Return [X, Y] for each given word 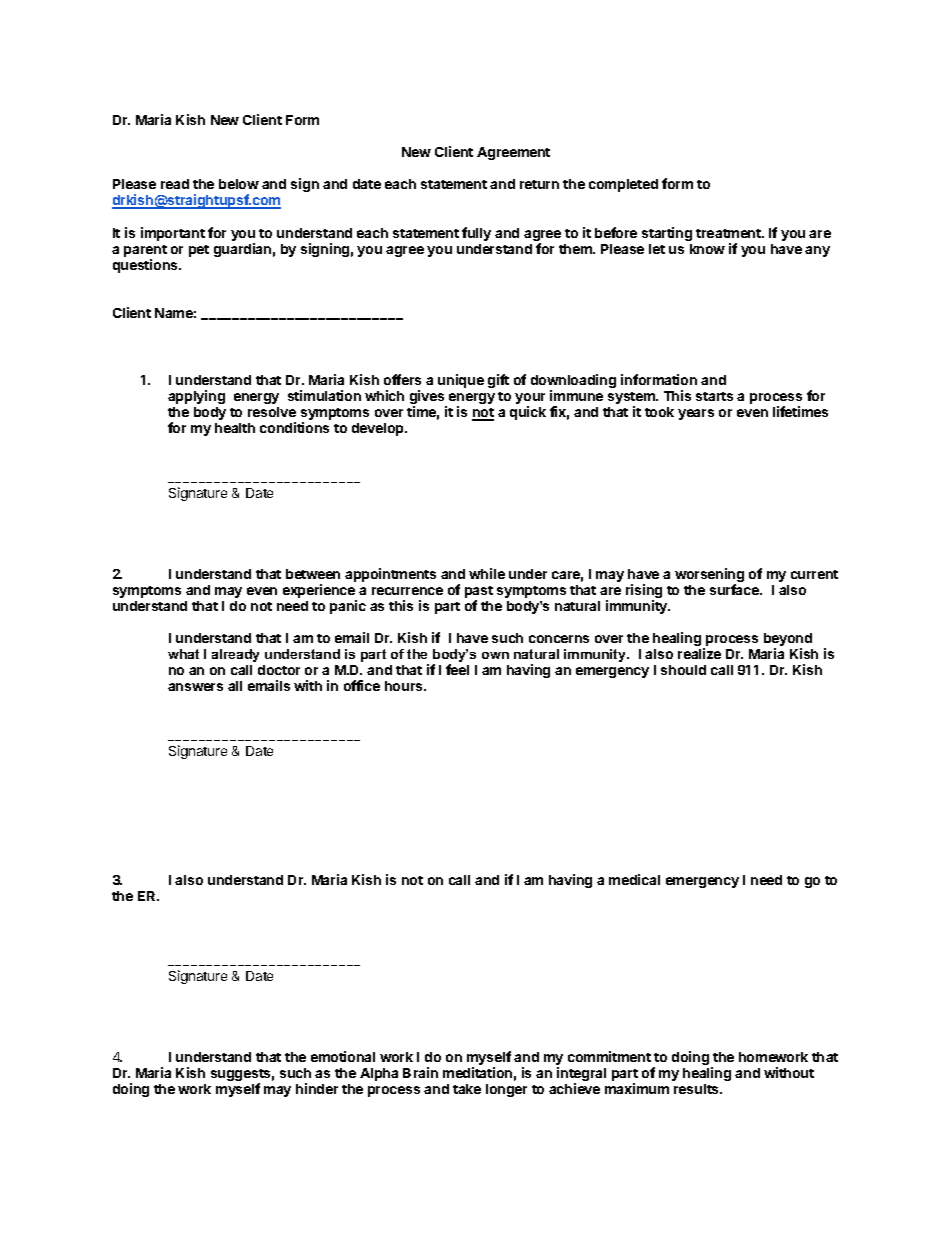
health [235, 428]
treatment [729, 233]
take [467, 1089]
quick [528, 413]
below [239, 184]
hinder [317, 1088]
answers [195, 687]
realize [699, 653]
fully [476, 234]
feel [457, 669]
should [683, 670]
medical [634, 879]
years [696, 414]
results [697, 1089]
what [183, 654]
